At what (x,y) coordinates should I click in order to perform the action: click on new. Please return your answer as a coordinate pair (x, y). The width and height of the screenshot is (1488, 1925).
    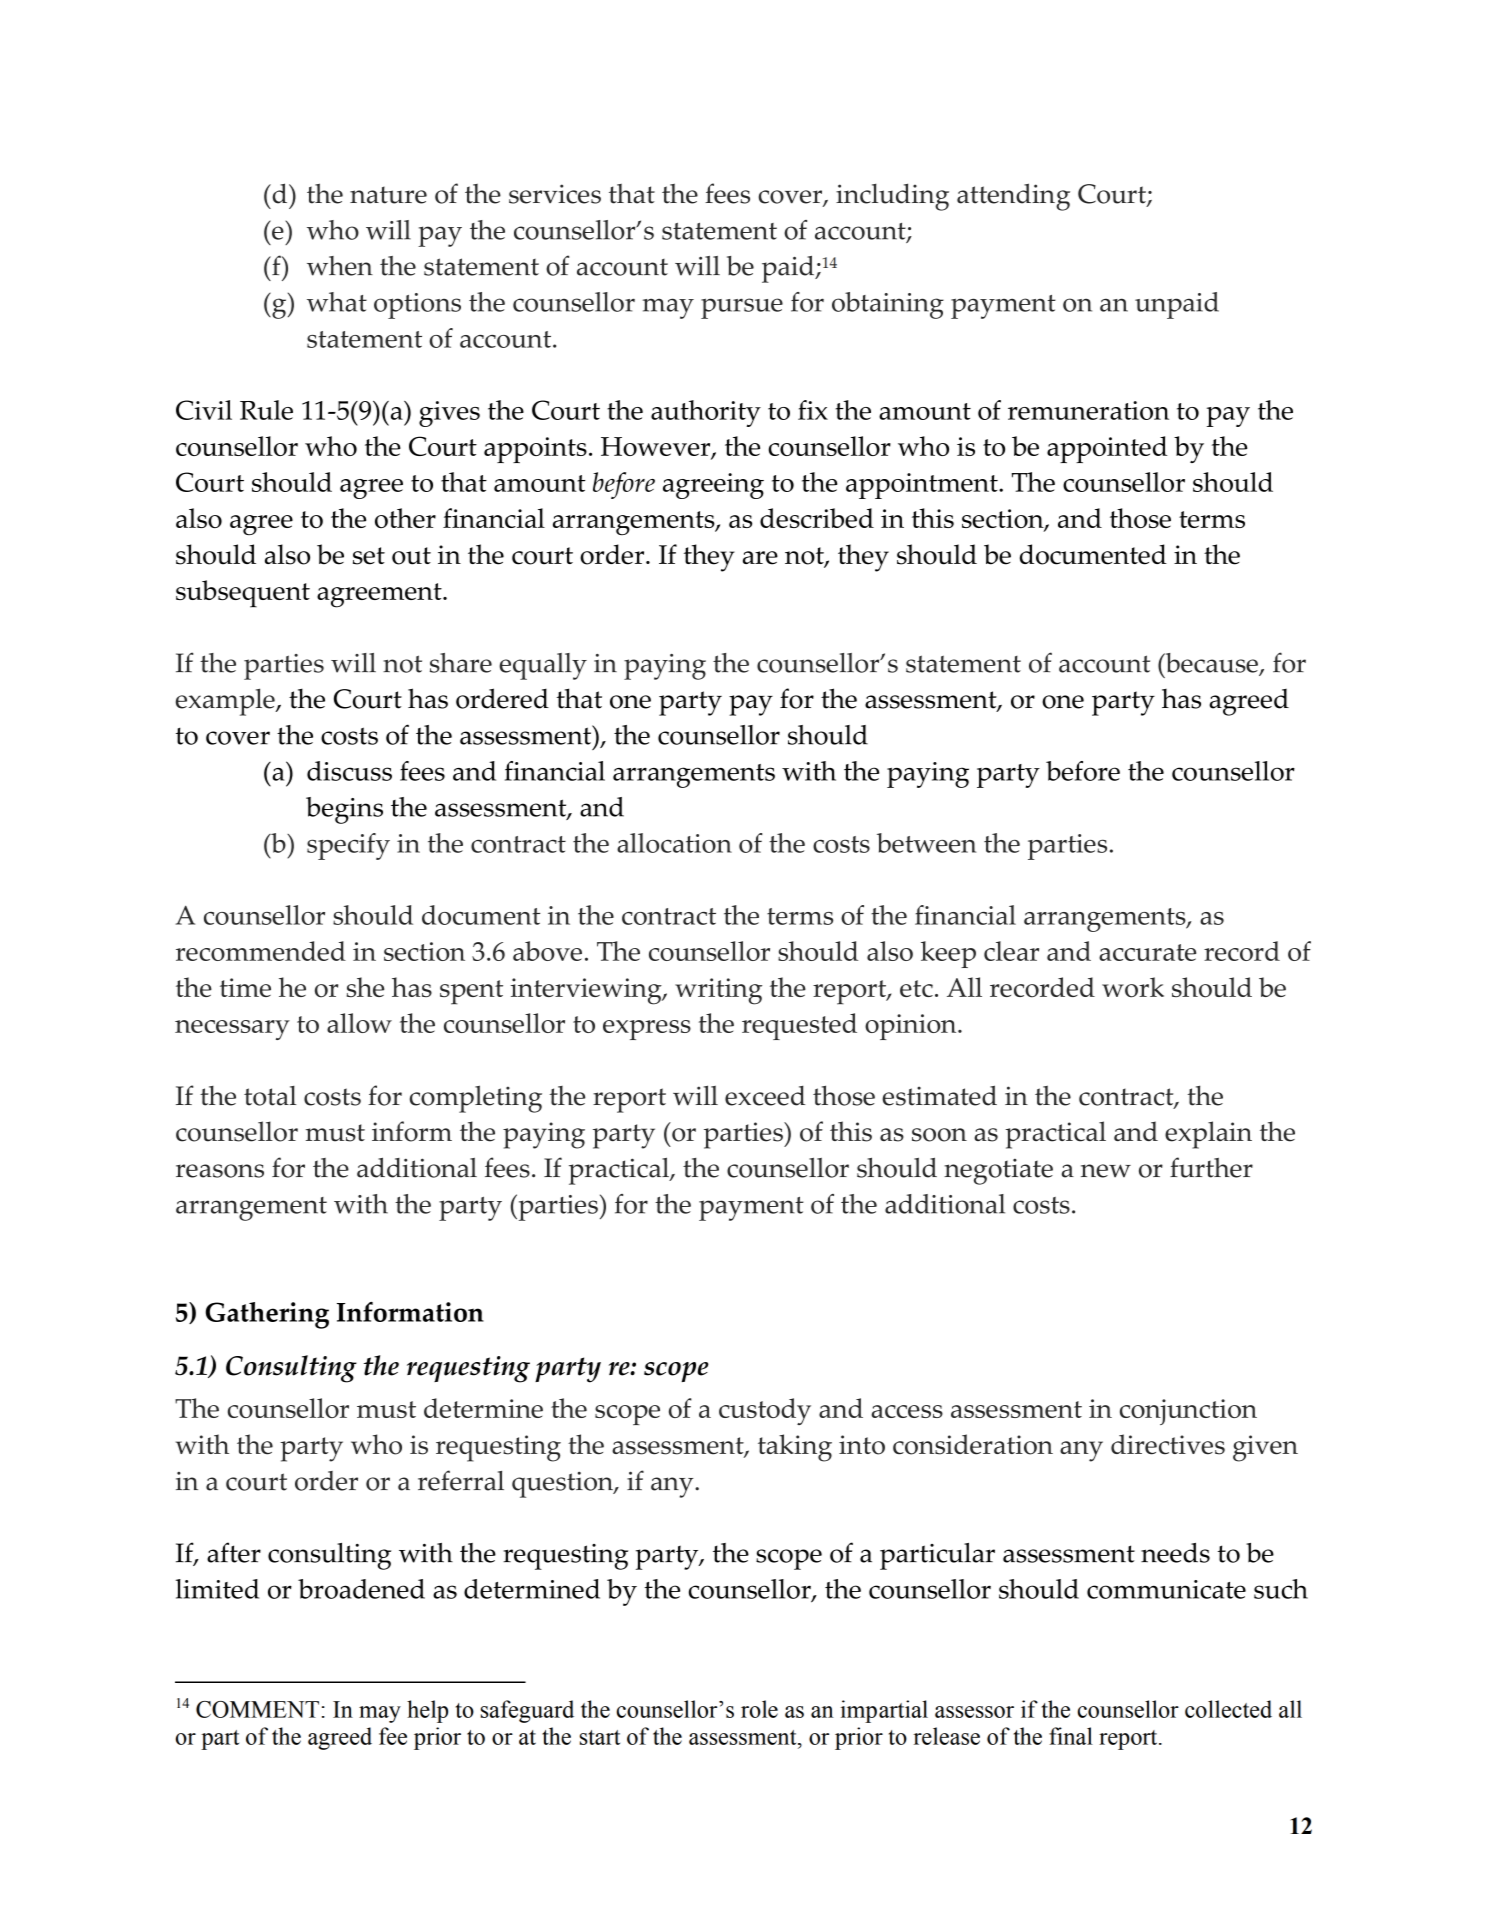
    Looking at the image, I should click on (1106, 1171).
